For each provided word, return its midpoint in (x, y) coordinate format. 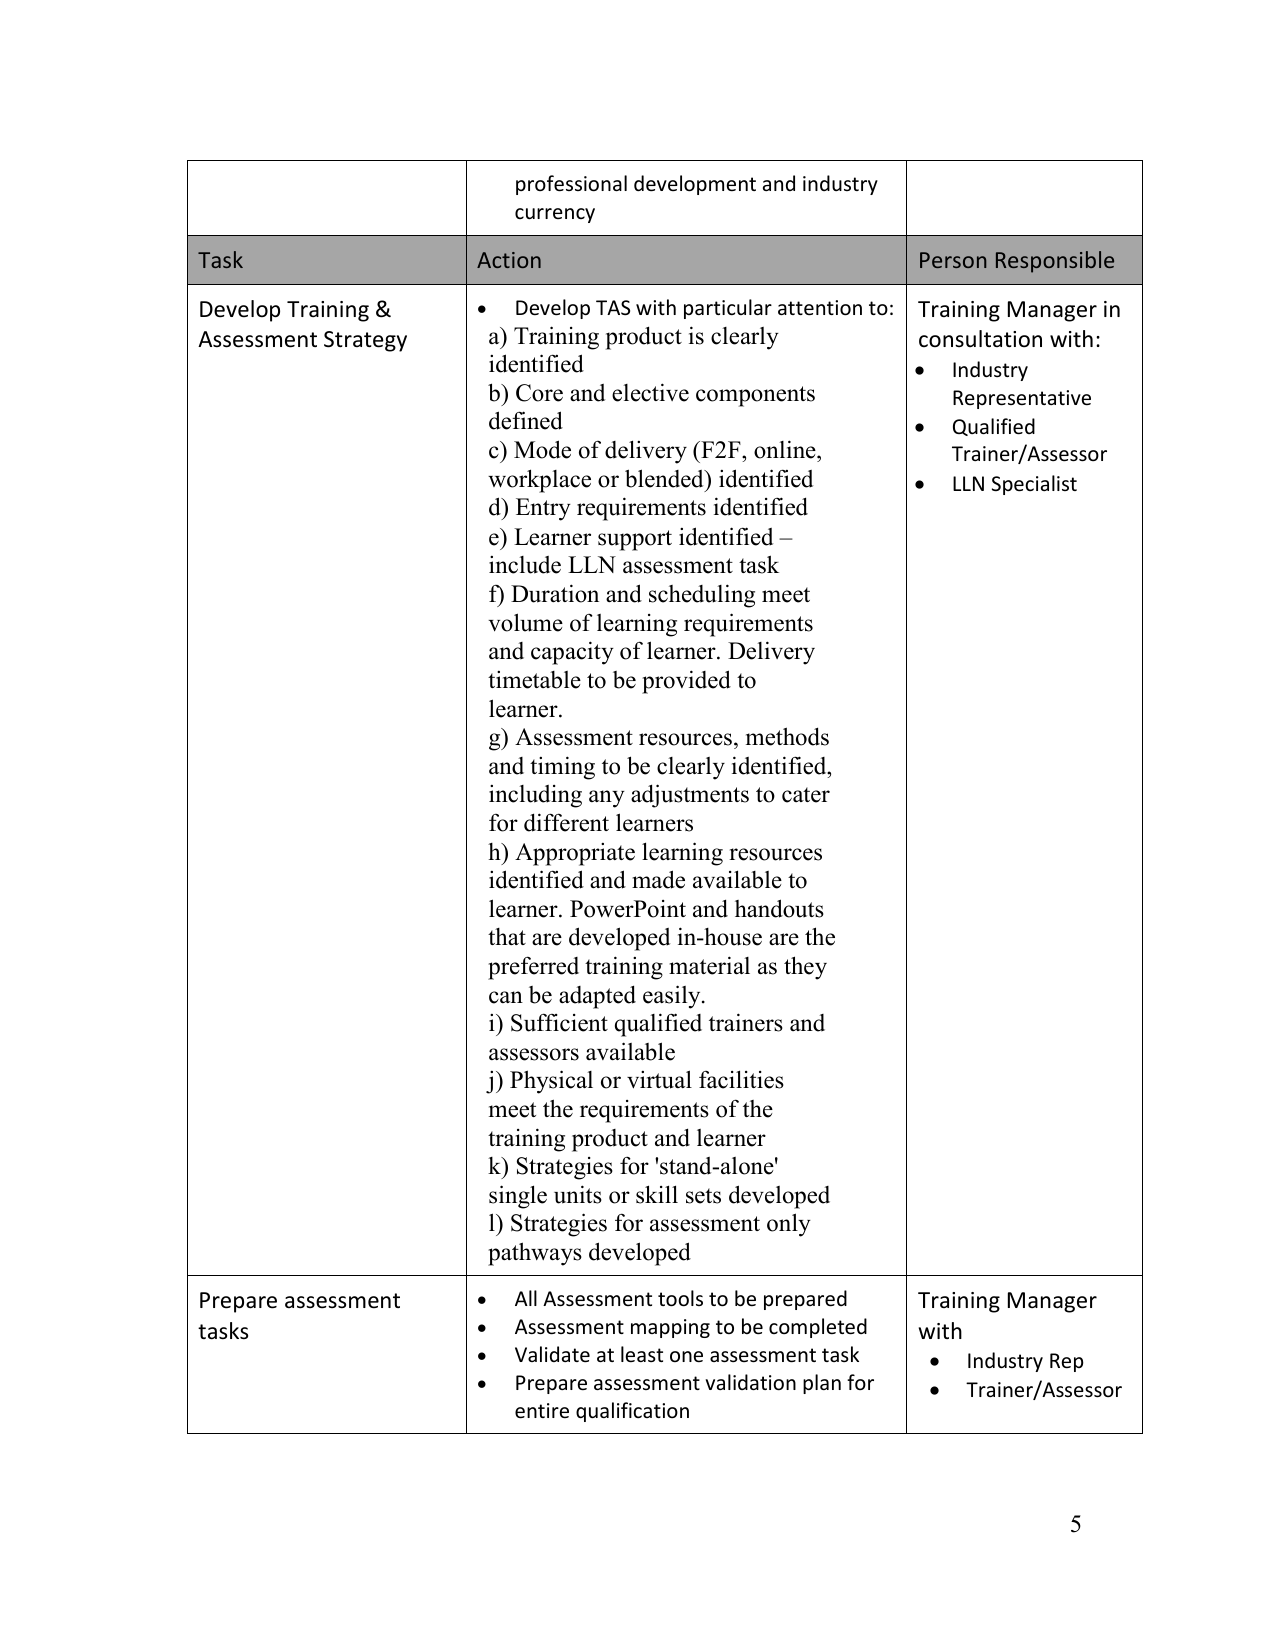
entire (542, 1411)
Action (509, 260)
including (535, 796)
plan (822, 1384)
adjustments (690, 796)
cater (806, 795)
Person (953, 260)
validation (750, 1382)
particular (728, 309)
